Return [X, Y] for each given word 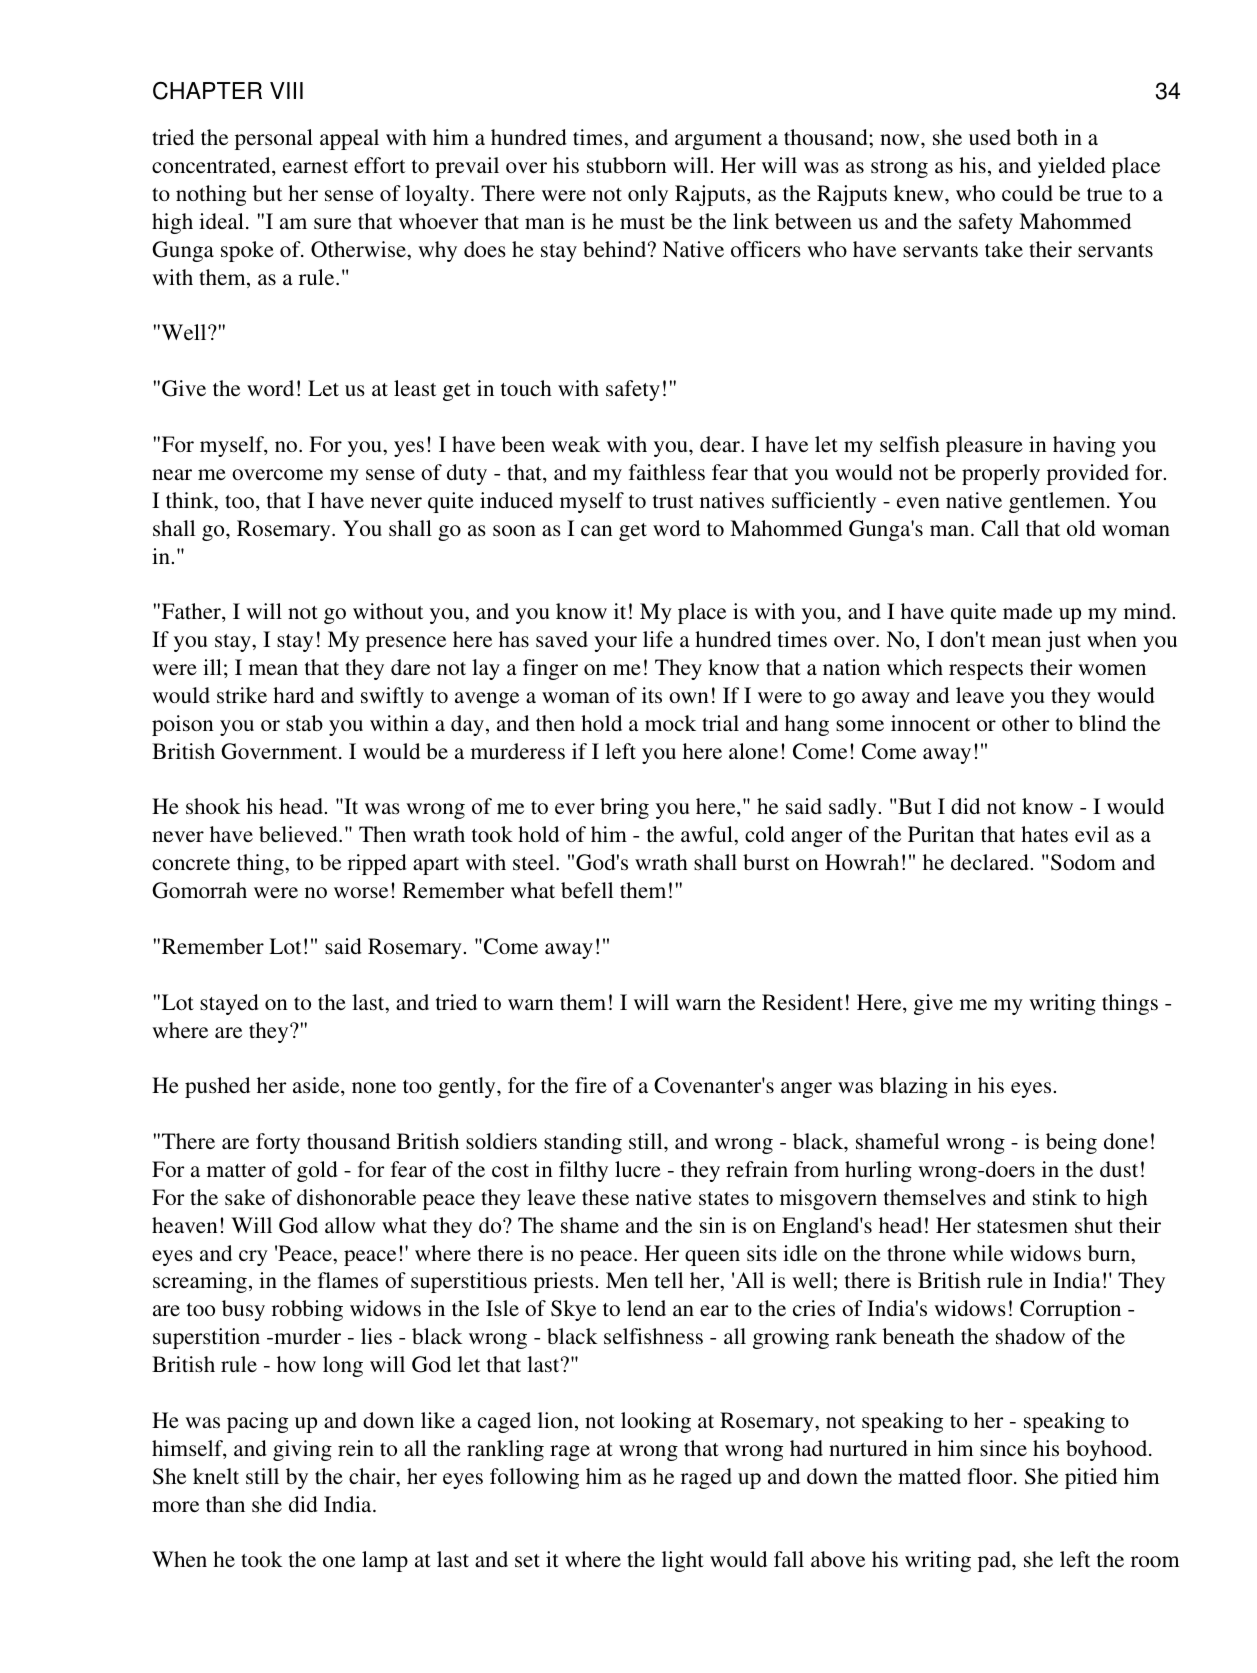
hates [1044, 834]
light [683, 1561]
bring [624, 808]
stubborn [627, 165]
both [1037, 137]
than [225, 1504]
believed [299, 834]
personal [274, 139]
